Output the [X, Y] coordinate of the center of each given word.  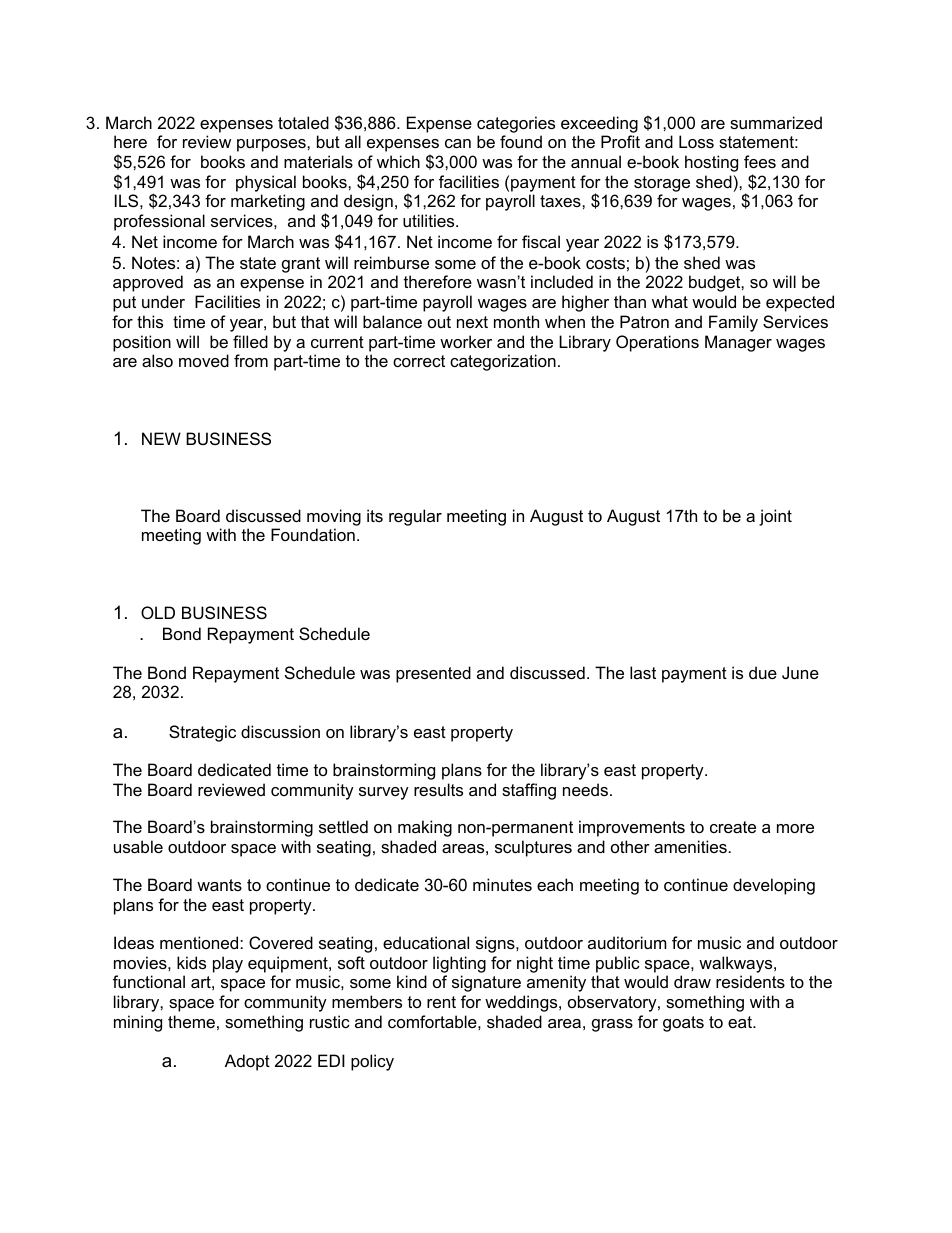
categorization [503, 362]
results [438, 789]
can [458, 143]
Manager [738, 343]
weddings [522, 1003]
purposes [272, 145]
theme [191, 1021]
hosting [711, 163]
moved [204, 360]
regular [415, 517]
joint [775, 517]
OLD [158, 612]
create [733, 827]
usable [138, 846]
